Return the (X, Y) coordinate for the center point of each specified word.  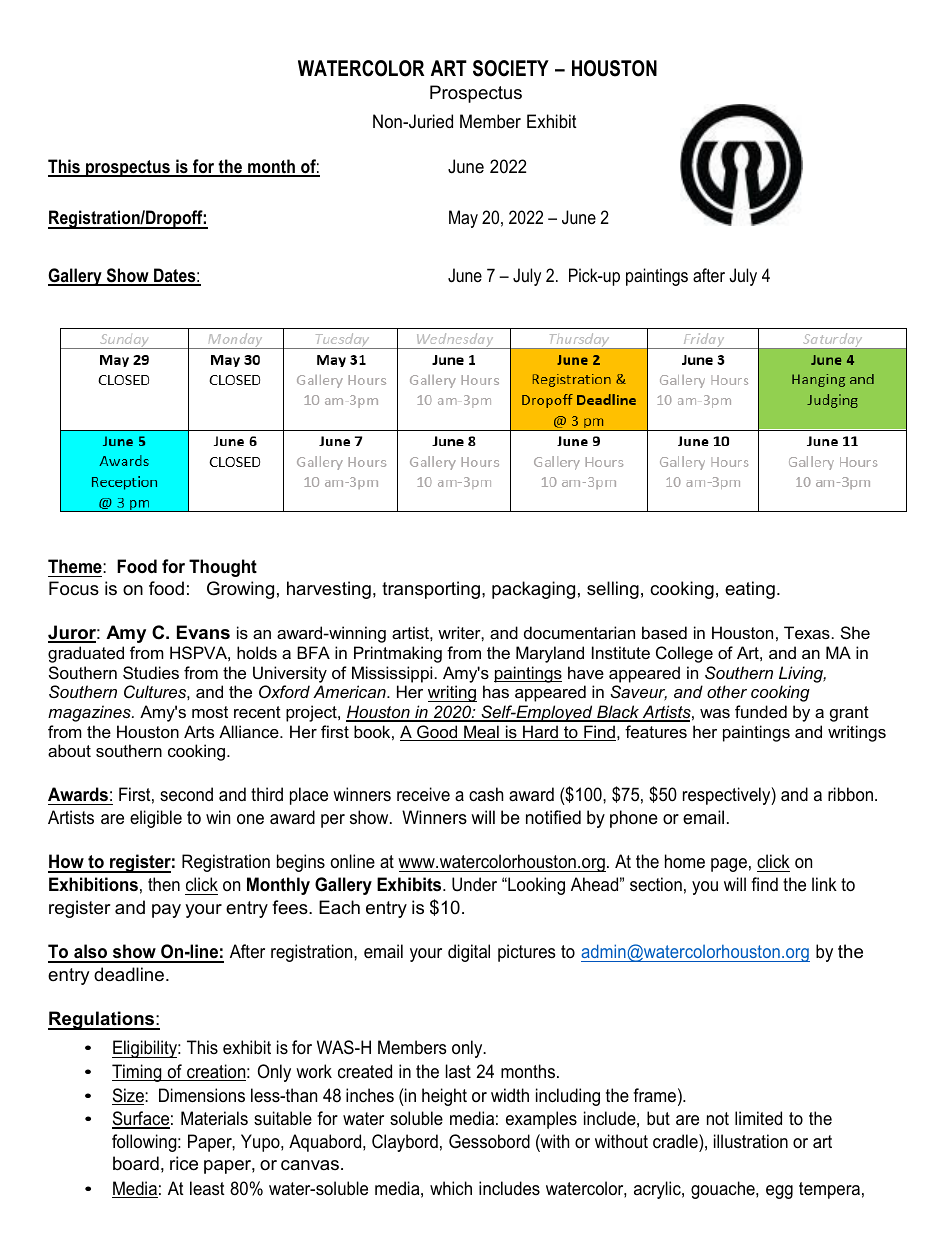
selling (613, 590)
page (729, 865)
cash (486, 794)
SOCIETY (511, 68)
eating (750, 590)
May (463, 219)
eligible (156, 819)
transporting (431, 590)
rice (184, 1163)
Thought (223, 568)
